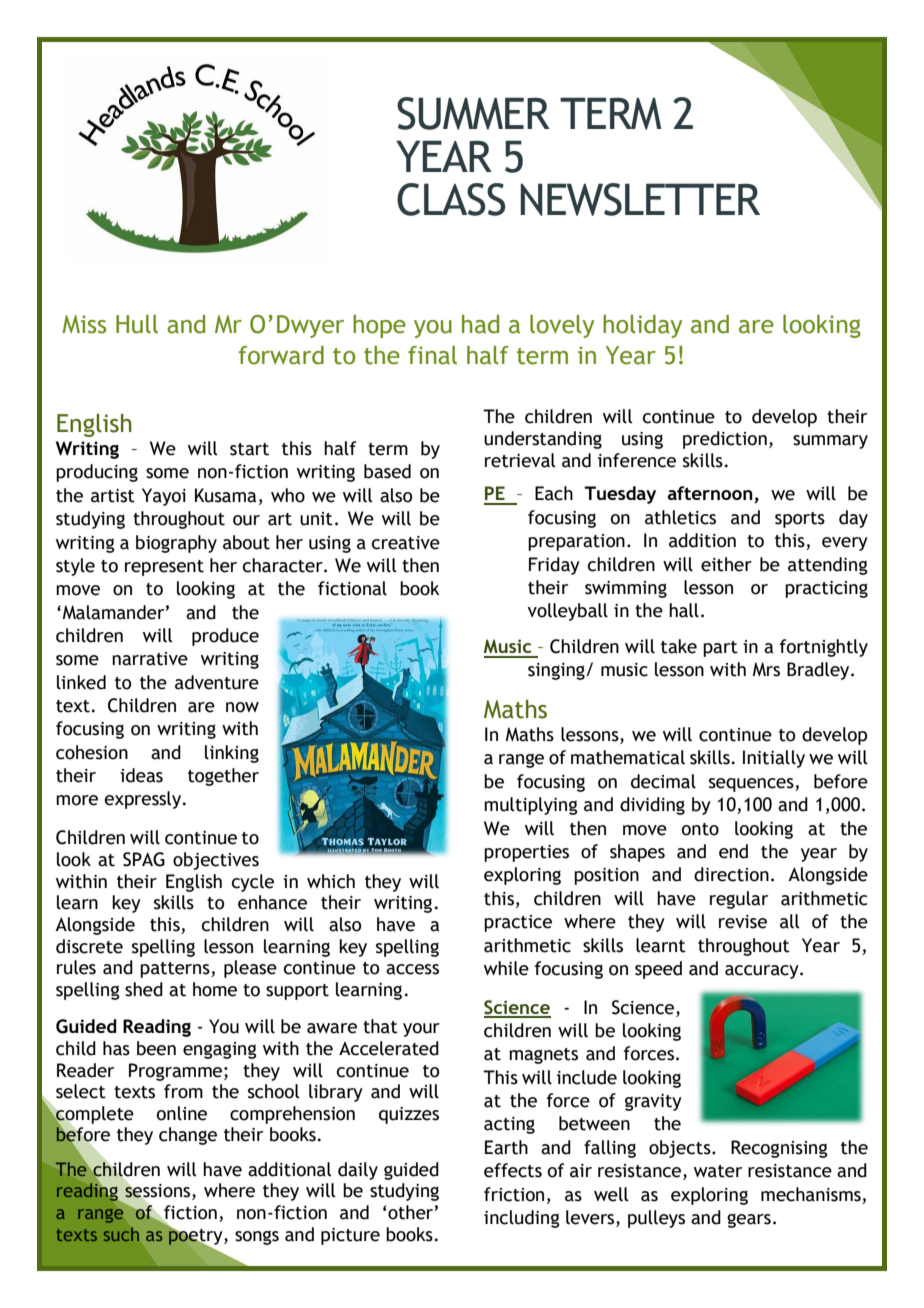 The width and height of the image is (924, 1308). Describe the element at coordinates (164, 497) in the image. I see `Yayoi` at that location.
